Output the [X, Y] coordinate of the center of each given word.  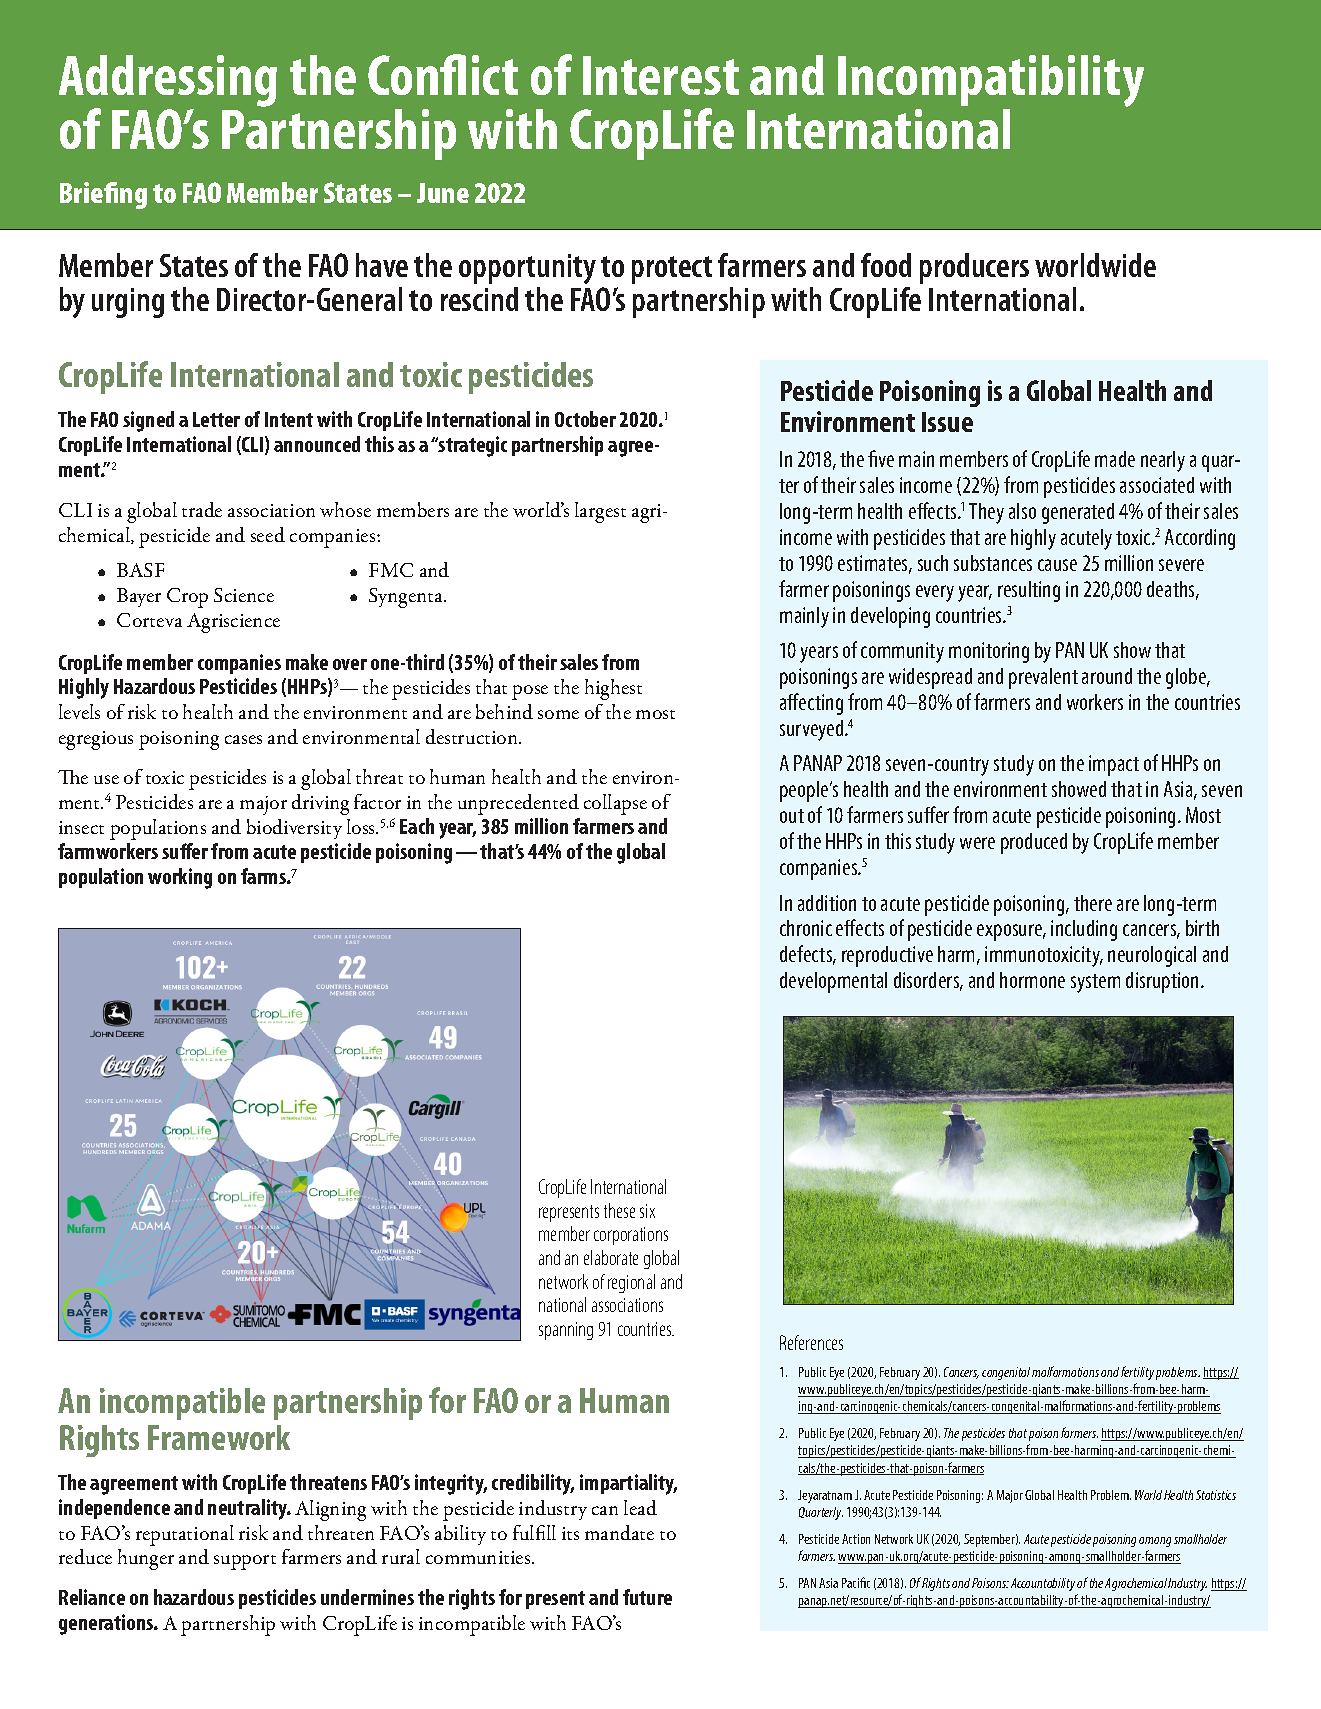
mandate [619, 1532]
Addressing [168, 82]
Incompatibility [991, 82]
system [1095, 983]
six [647, 1211]
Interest [661, 75]
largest [600, 512]
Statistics [1216, 1495]
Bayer [139, 597]
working [180, 878]
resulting [1029, 591]
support [245, 1562]
